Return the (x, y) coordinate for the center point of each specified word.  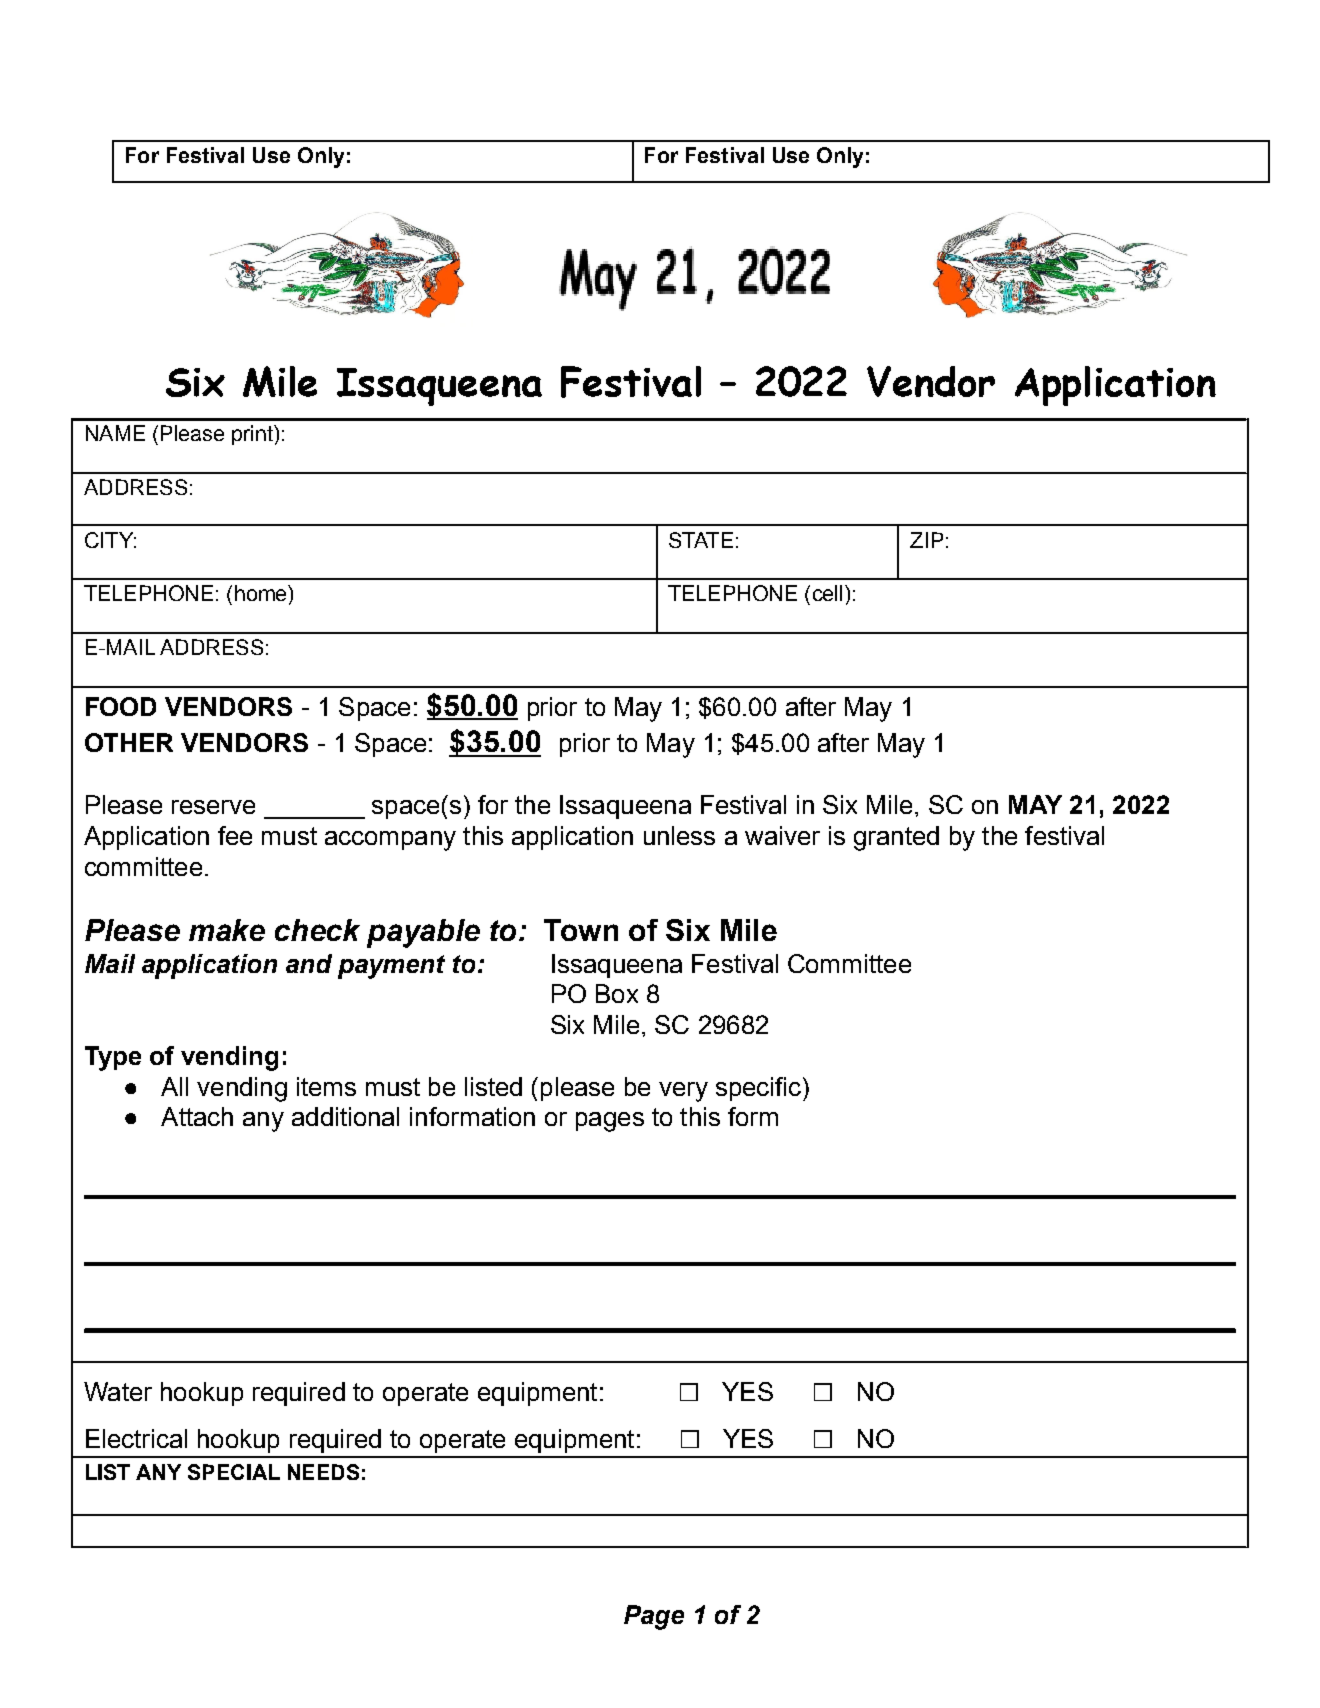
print (253, 435)
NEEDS (323, 1472)
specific (758, 1089)
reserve (213, 807)
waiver (782, 835)
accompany (390, 841)
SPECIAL (234, 1472)
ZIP (926, 540)
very (683, 1092)
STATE (701, 540)
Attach (197, 1116)
